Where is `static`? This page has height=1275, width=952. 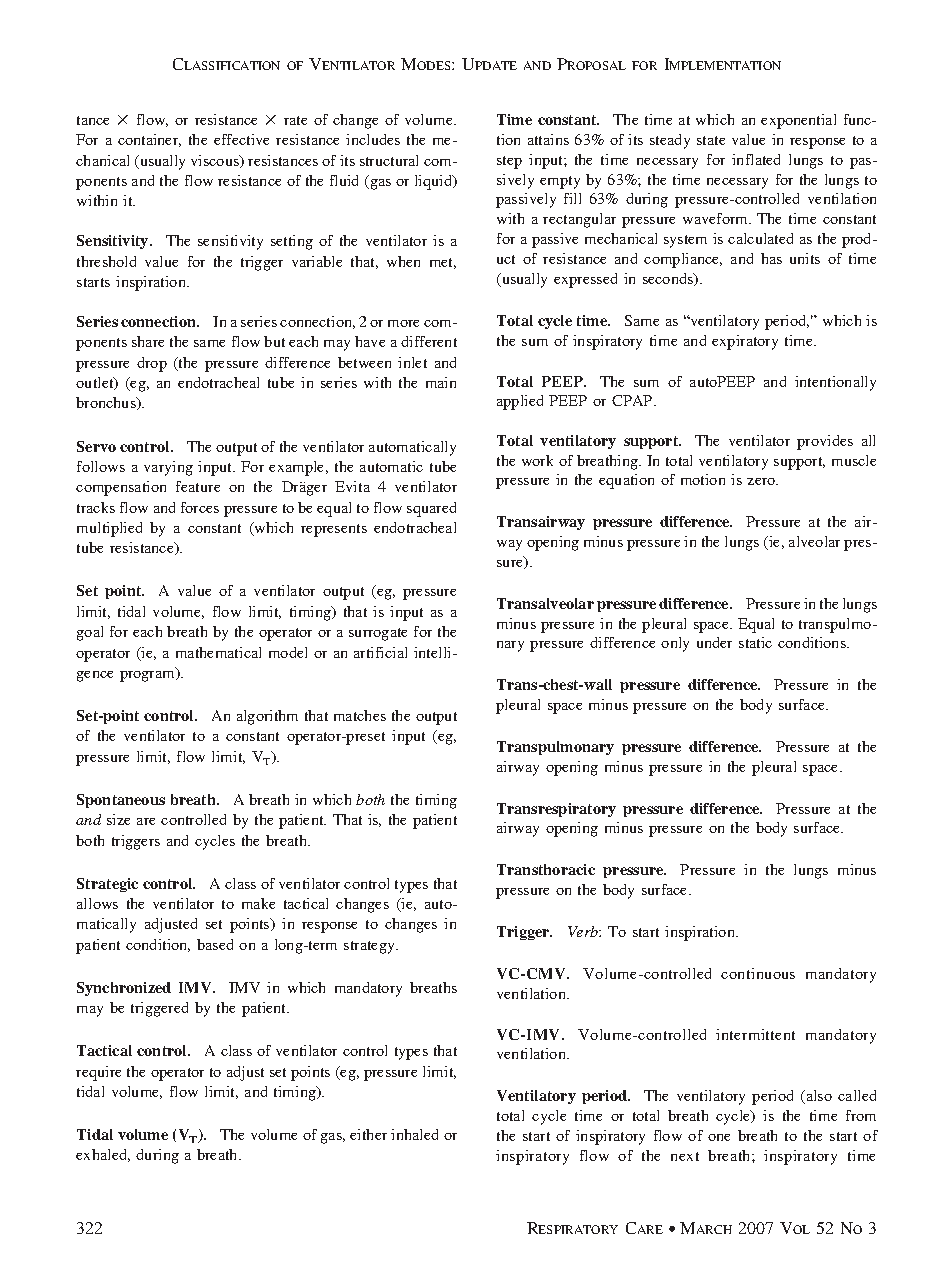
static is located at coordinates (755, 642).
